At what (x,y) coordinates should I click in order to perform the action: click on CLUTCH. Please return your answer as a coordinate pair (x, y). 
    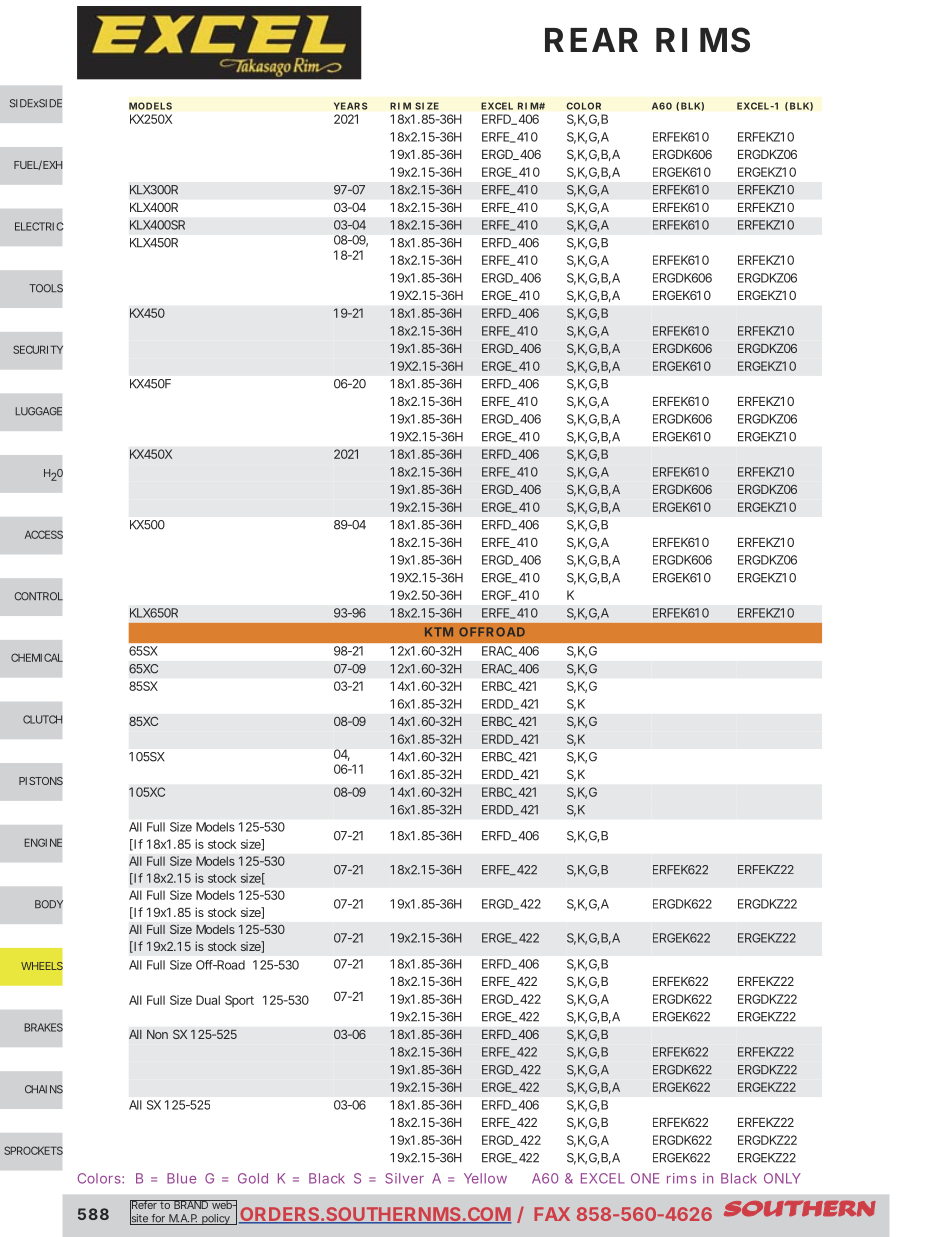
    Looking at the image, I should click on (42, 719).
